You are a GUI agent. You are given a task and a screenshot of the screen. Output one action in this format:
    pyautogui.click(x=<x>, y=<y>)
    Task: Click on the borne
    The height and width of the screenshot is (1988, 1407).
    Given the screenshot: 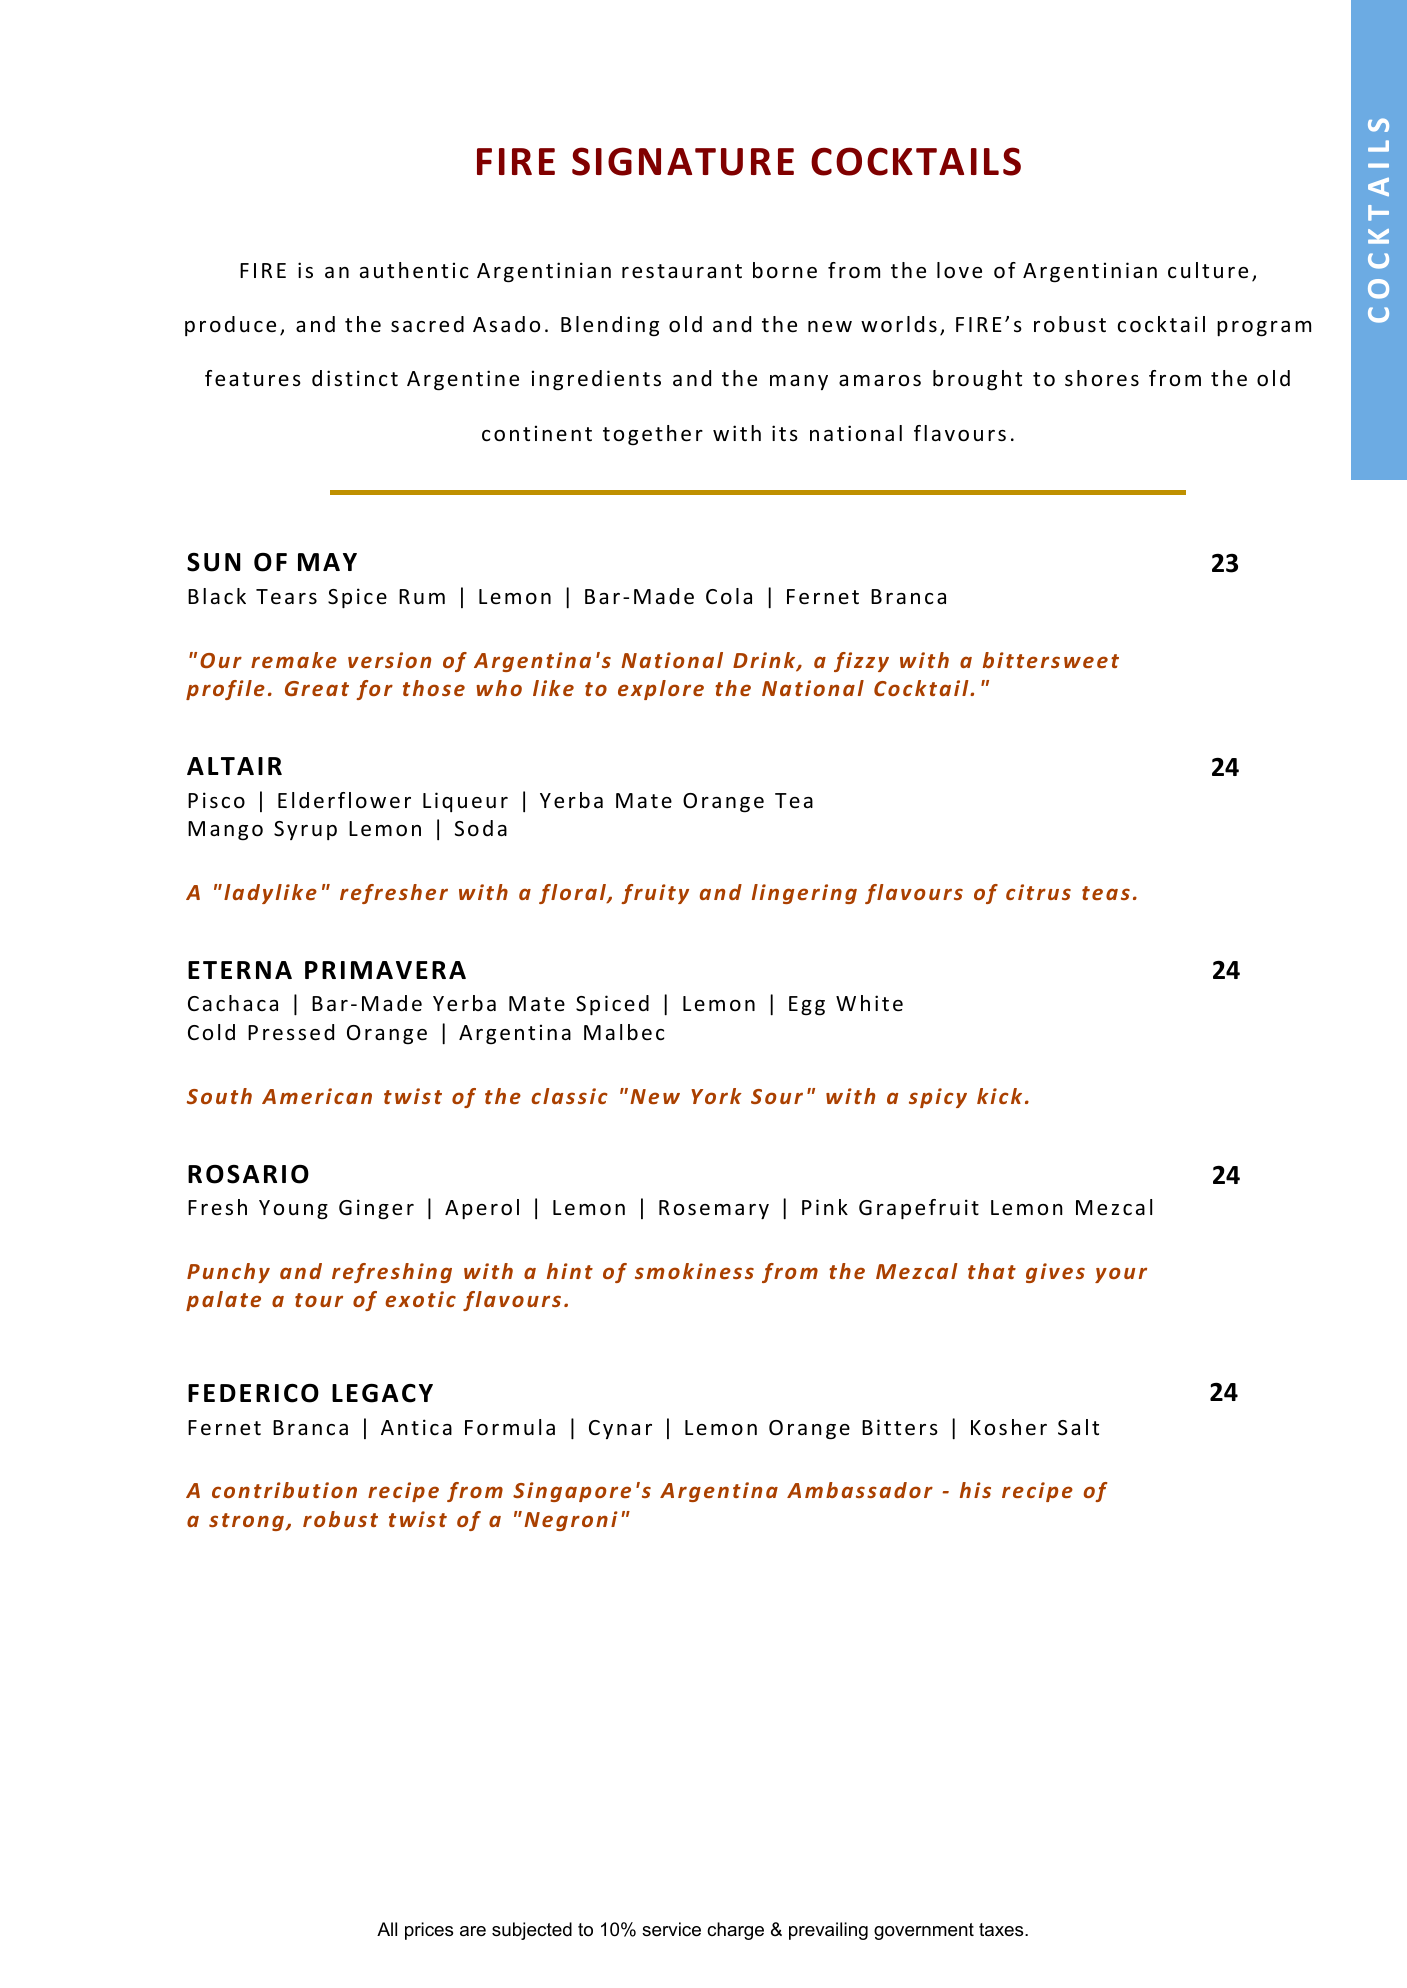 What is the action you would take?
    pyautogui.click(x=785, y=270)
